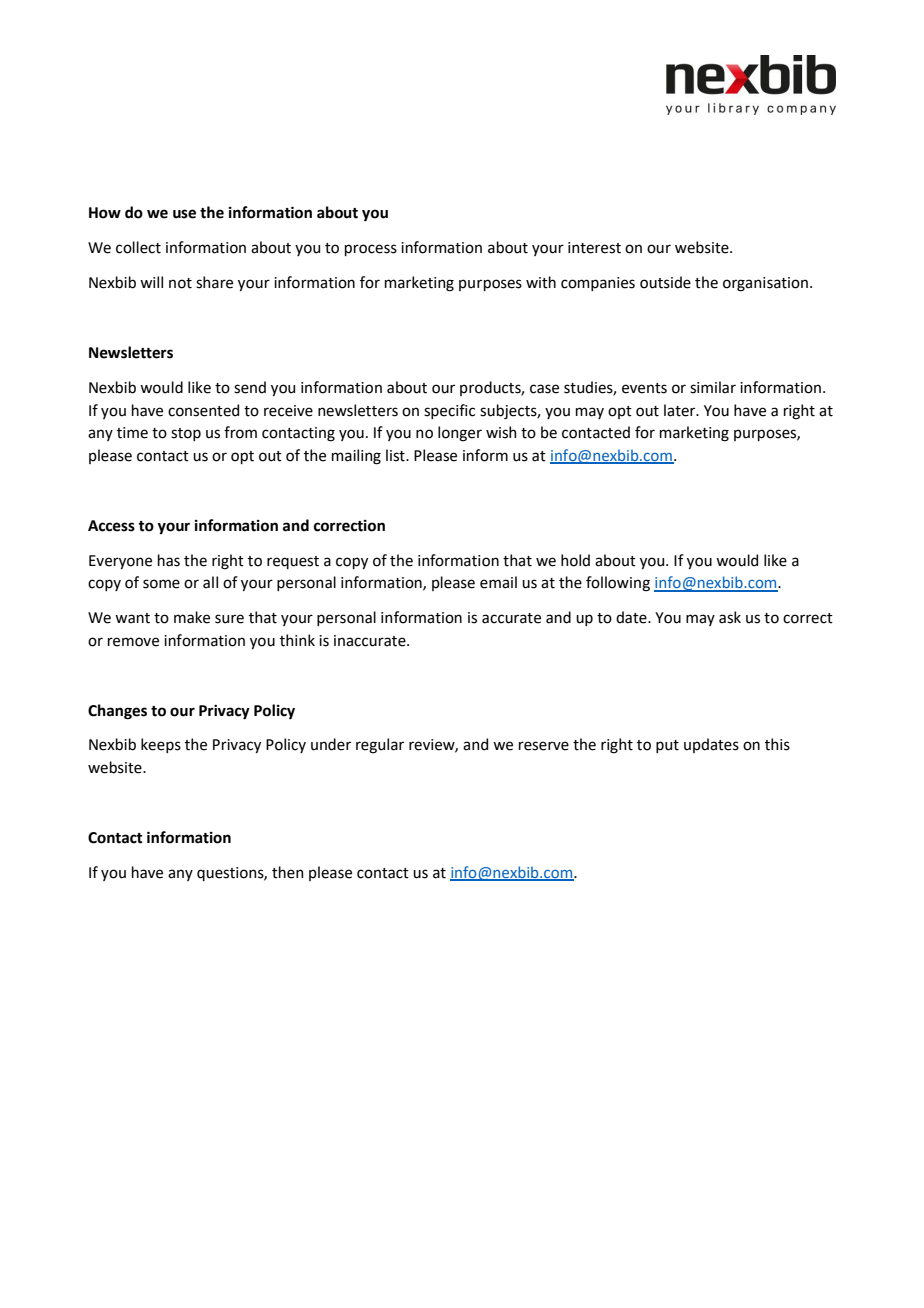  What do you see at coordinates (288, 872) in the image?
I see `then` at bounding box center [288, 872].
